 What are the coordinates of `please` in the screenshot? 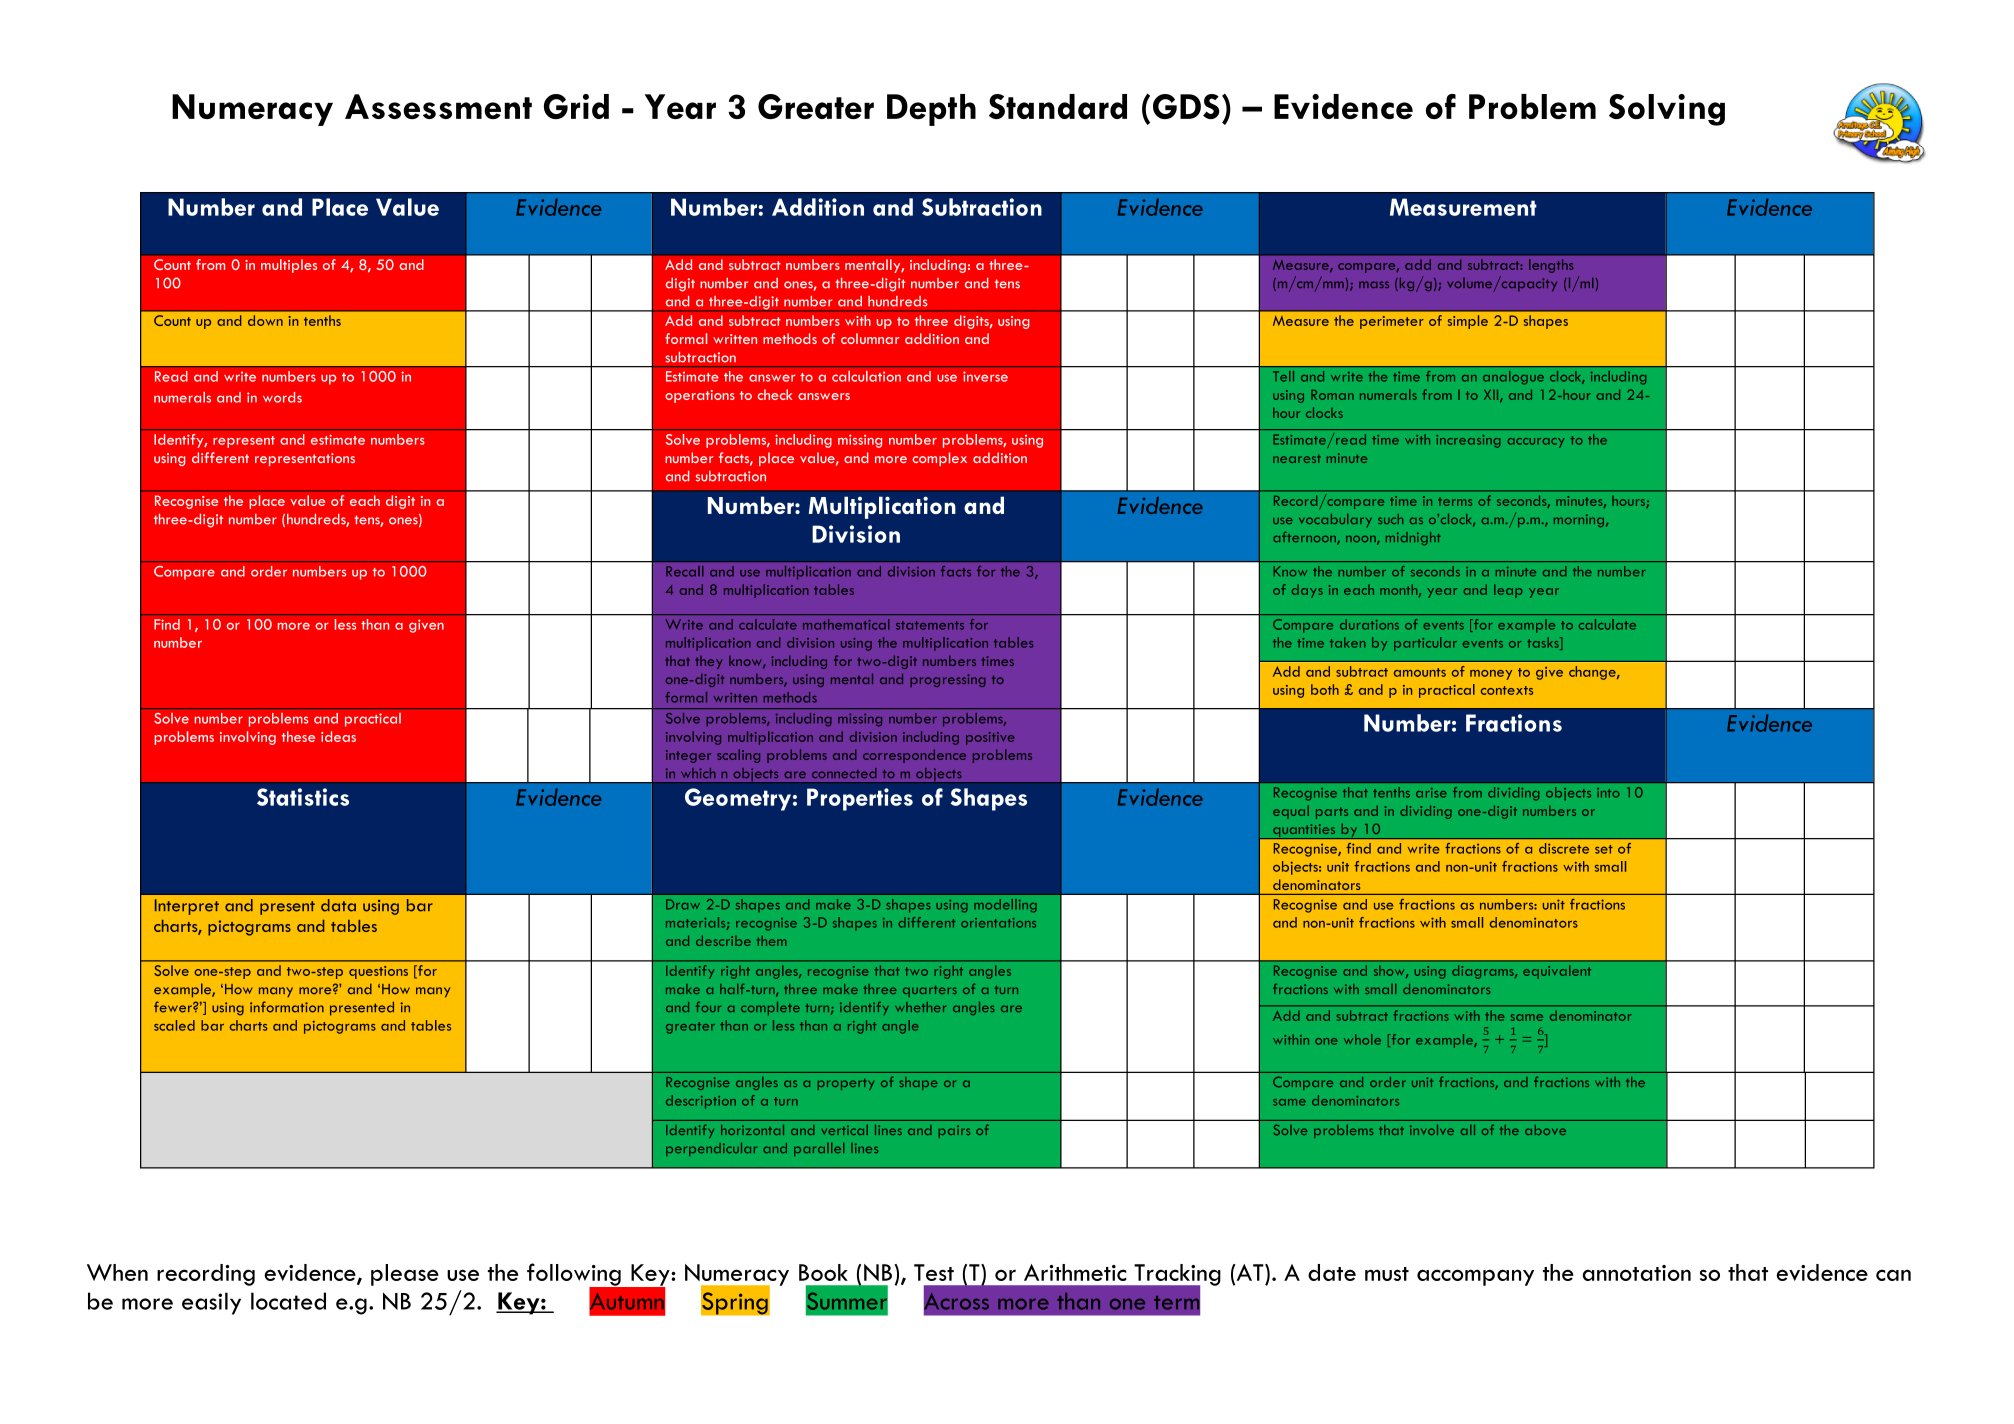 It's located at (405, 1275).
